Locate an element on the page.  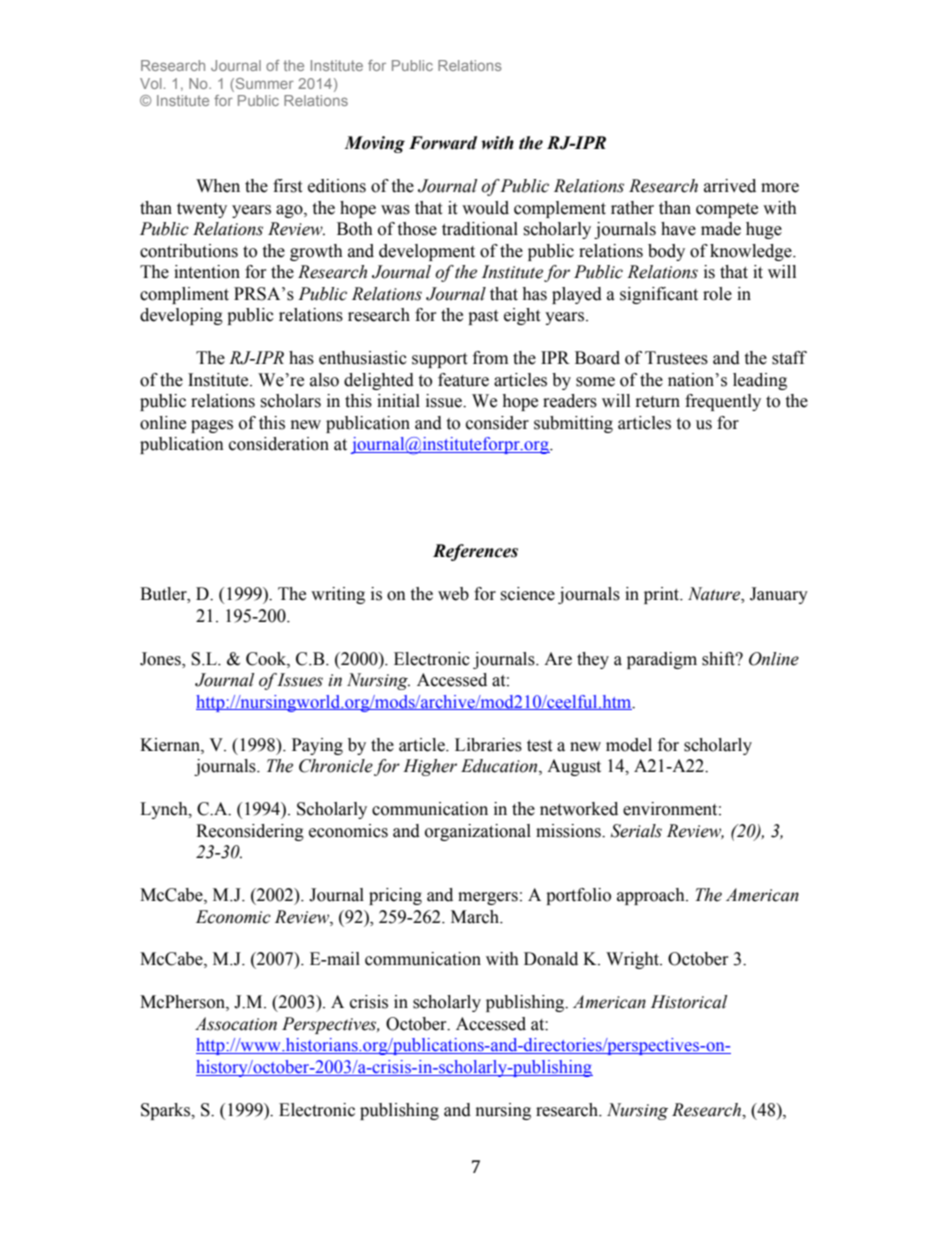
March is located at coordinates (476, 917).
